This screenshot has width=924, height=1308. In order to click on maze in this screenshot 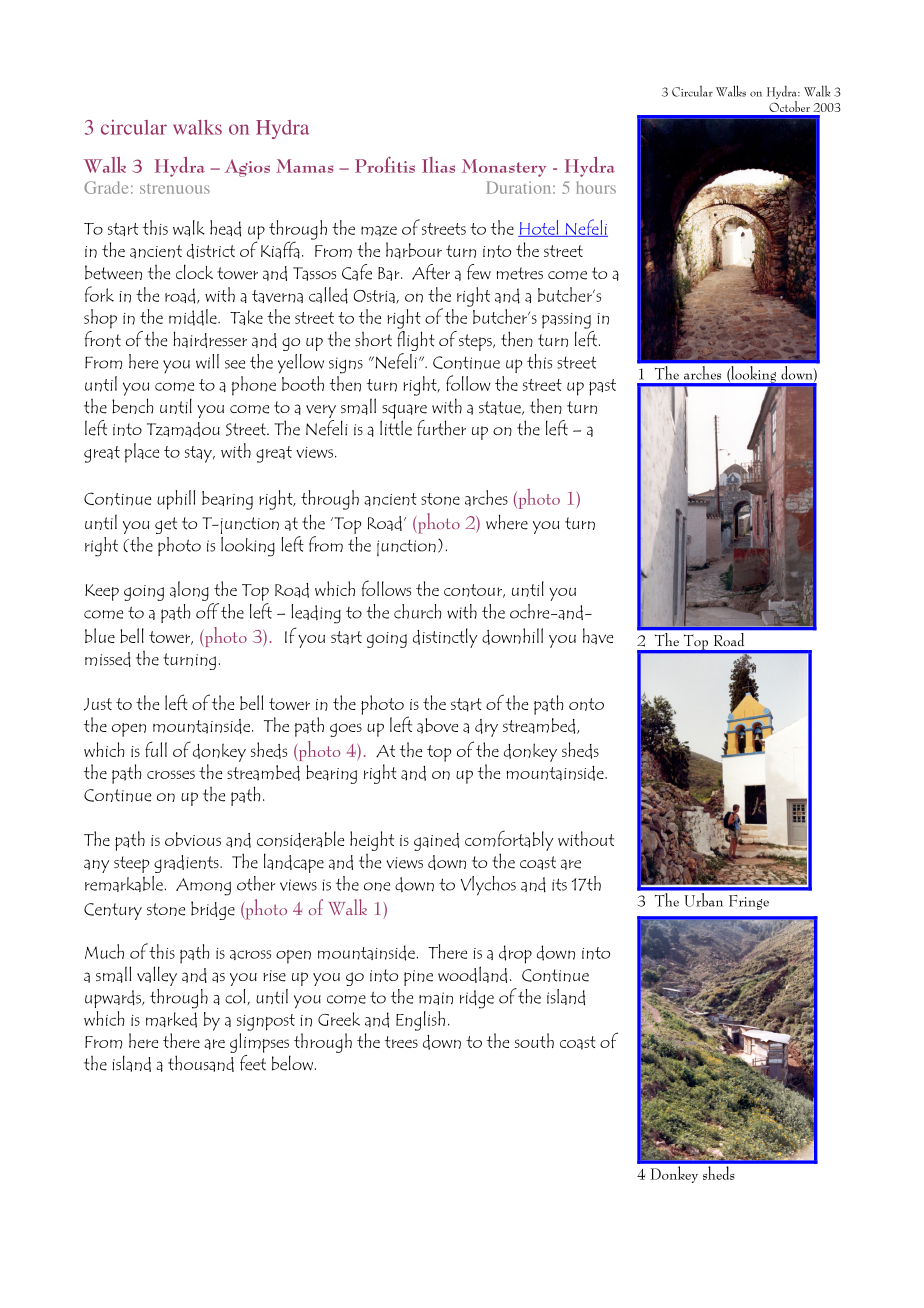, I will do `click(379, 231)`.
